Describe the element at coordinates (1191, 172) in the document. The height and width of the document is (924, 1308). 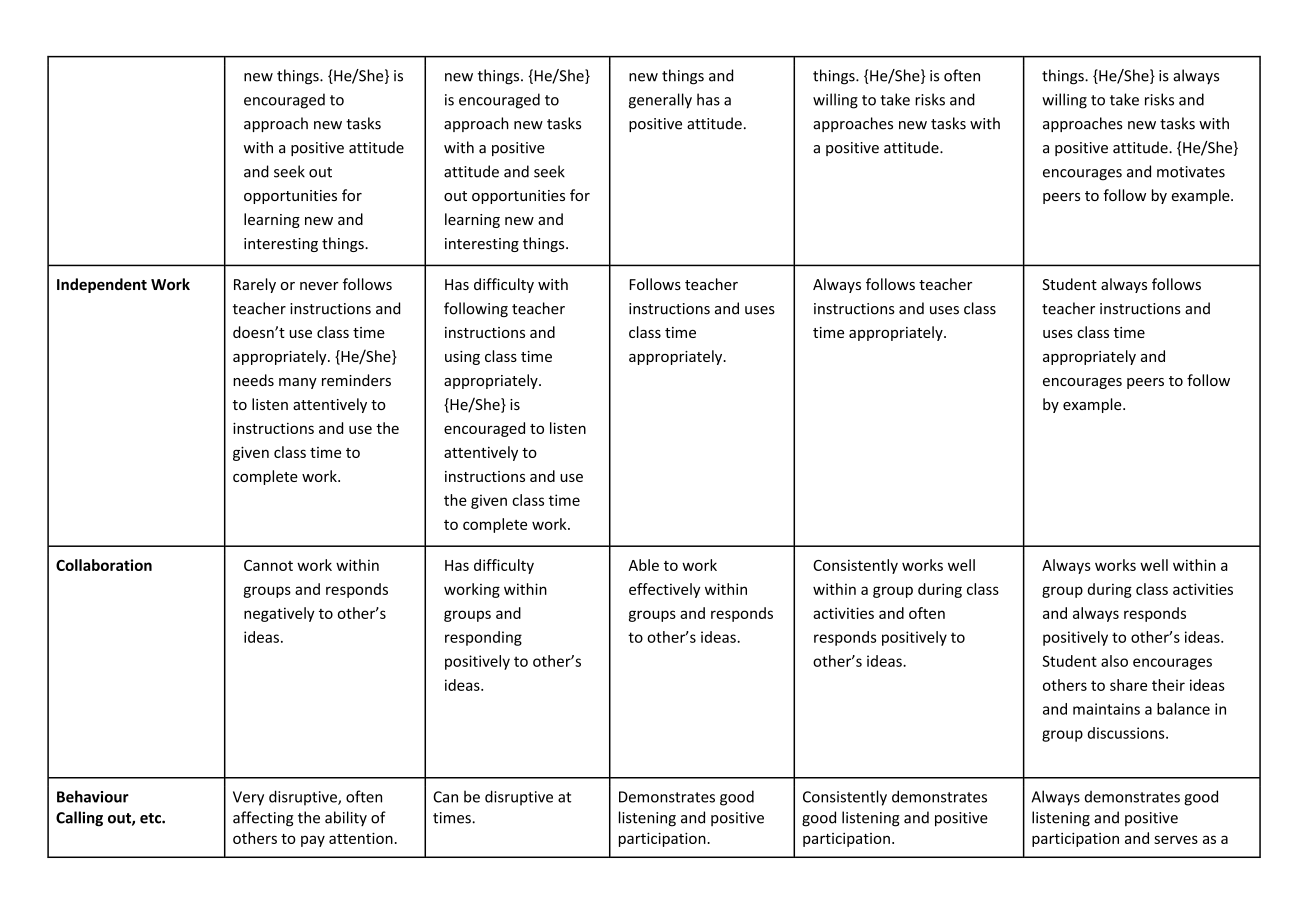
I see `motivates` at that location.
